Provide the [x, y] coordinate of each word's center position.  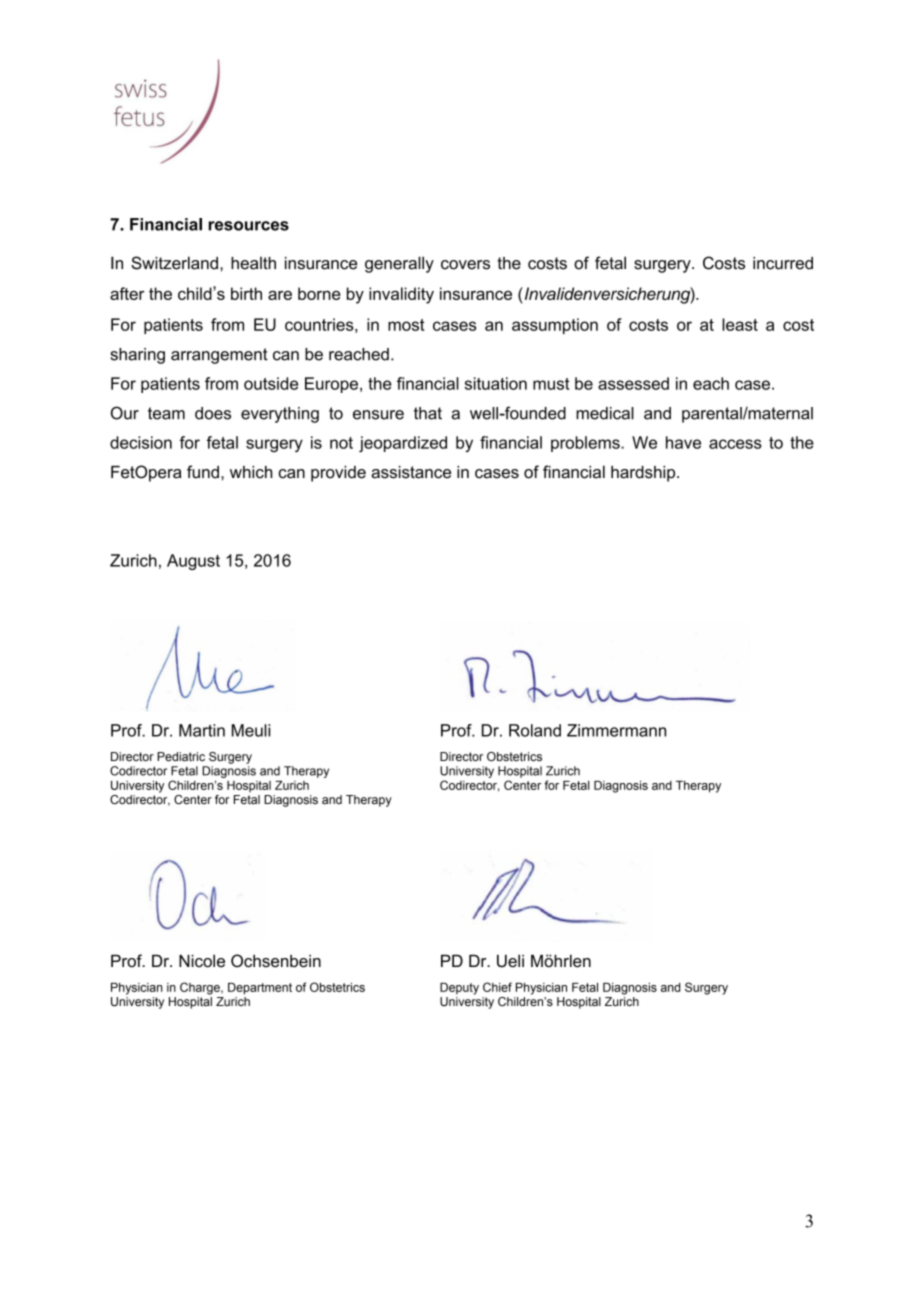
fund [203, 472]
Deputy [459, 989]
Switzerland [174, 263]
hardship [644, 474]
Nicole [202, 961]
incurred [783, 263]
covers [465, 265]
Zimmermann [616, 730]
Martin [202, 730]
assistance [411, 472]
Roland [535, 730]
